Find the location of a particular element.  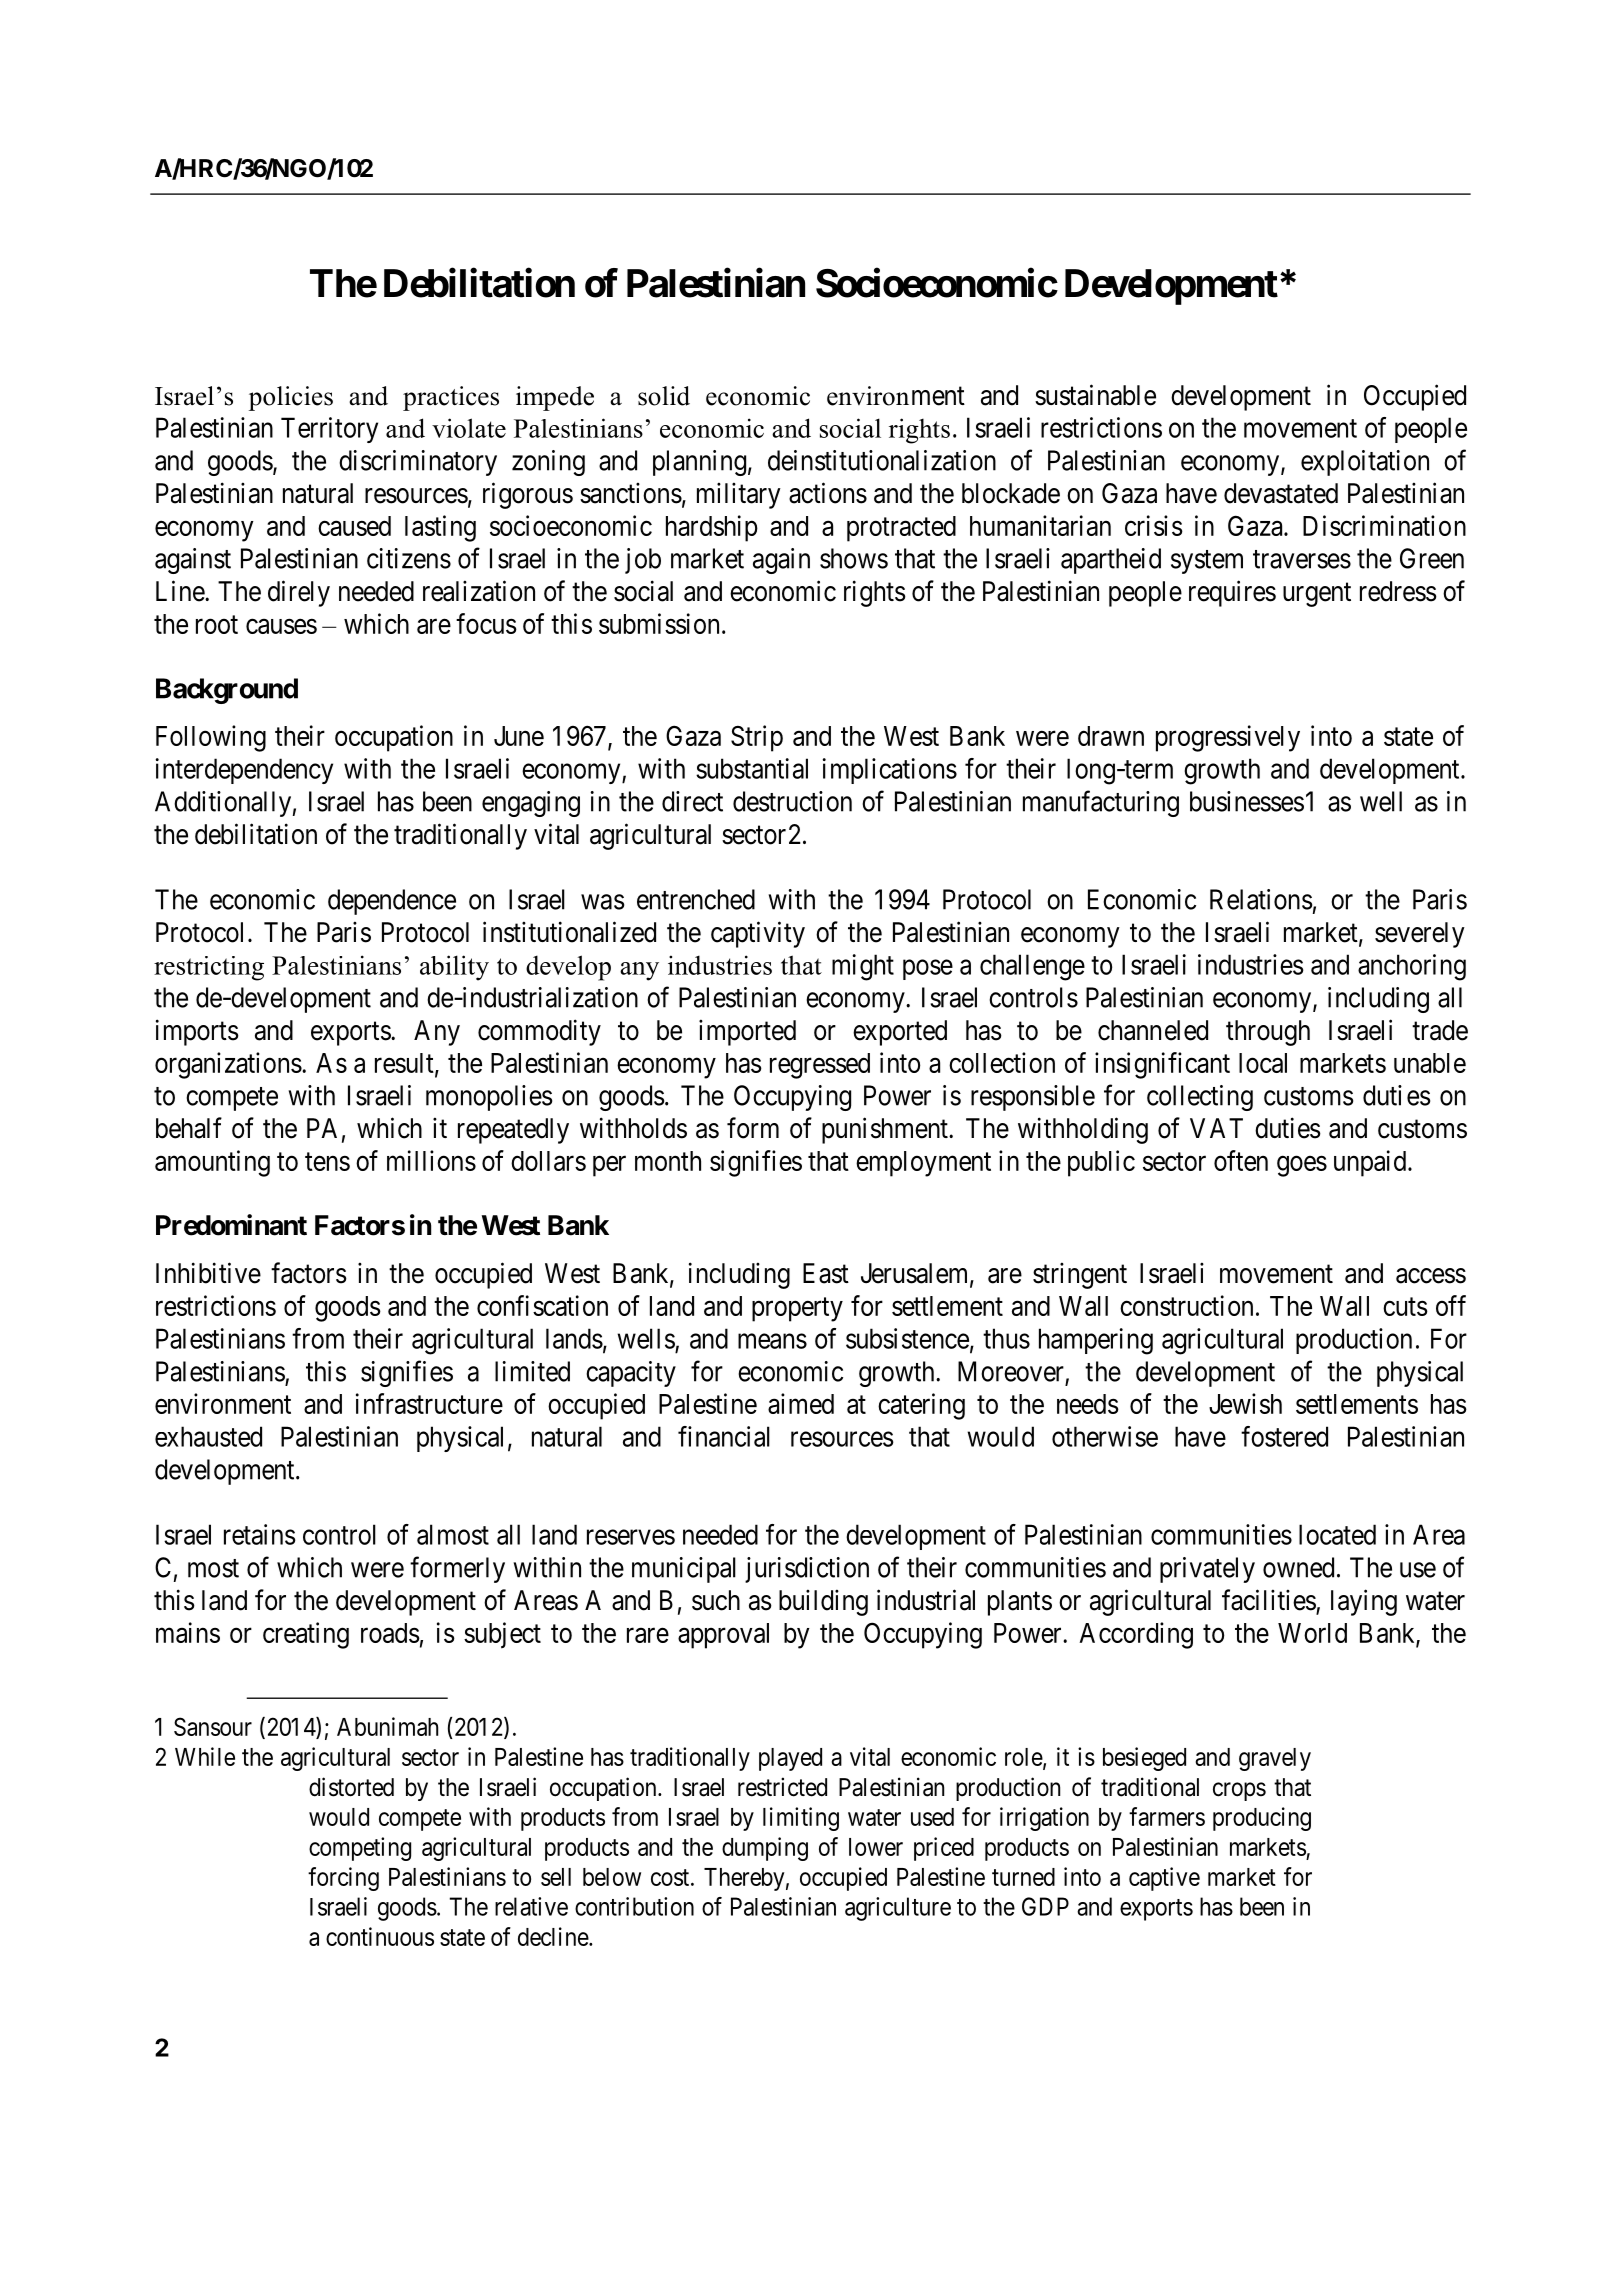

Relations is located at coordinates (1261, 899).
